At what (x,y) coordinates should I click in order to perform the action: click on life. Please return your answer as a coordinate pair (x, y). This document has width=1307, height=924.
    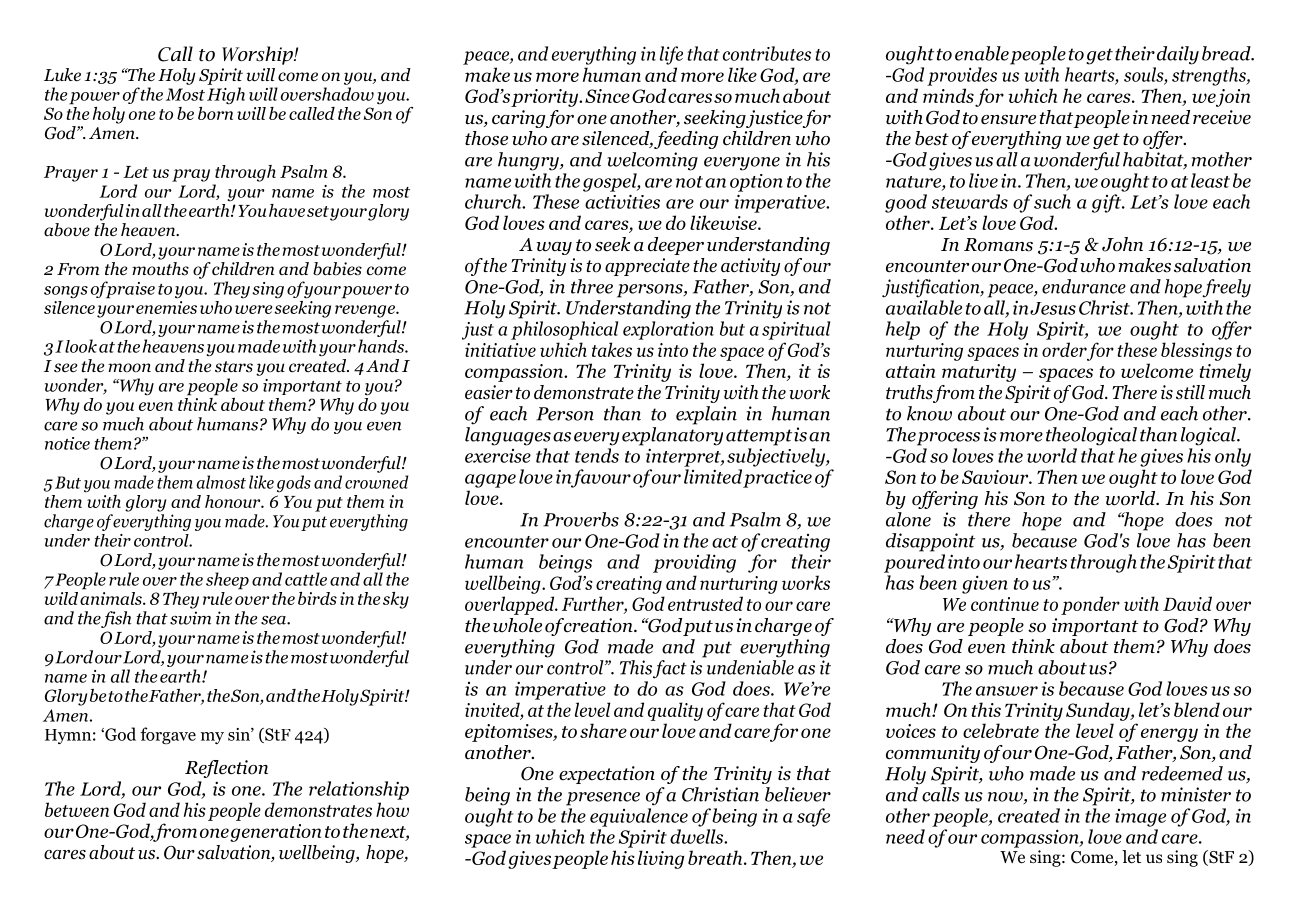
    Looking at the image, I should click on (671, 55).
